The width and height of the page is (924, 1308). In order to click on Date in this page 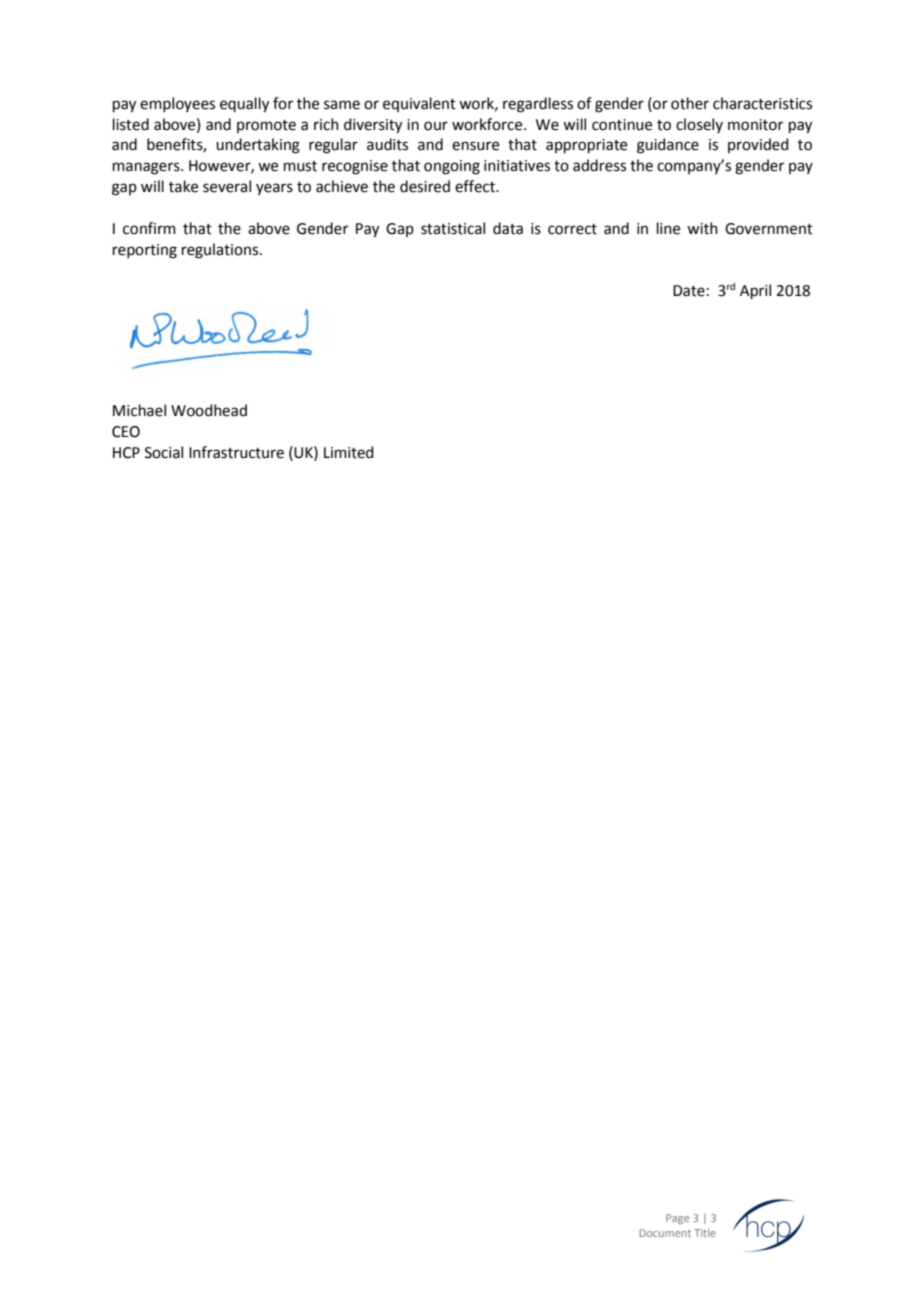, I will do `click(689, 291)`.
